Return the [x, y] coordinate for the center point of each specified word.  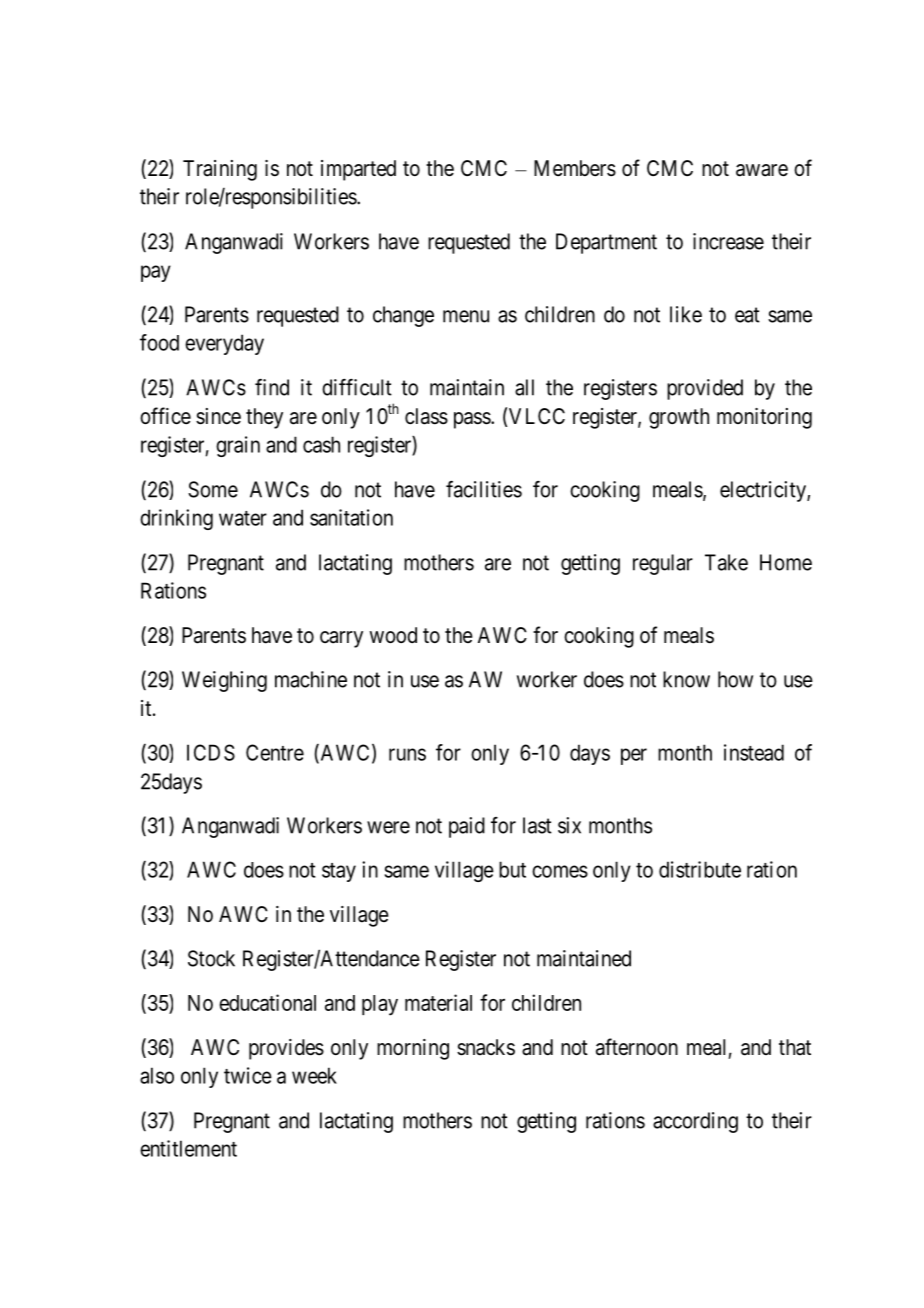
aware [762, 170]
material [438, 1002]
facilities [484, 489]
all [524, 387]
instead [754, 752]
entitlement [188, 1148]
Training [220, 170]
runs [407, 754]
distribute [700, 869]
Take [726, 562]
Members [575, 168]
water [243, 518]
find [272, 387]
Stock [211, 958]
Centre [275, 752]
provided [705, 389]
